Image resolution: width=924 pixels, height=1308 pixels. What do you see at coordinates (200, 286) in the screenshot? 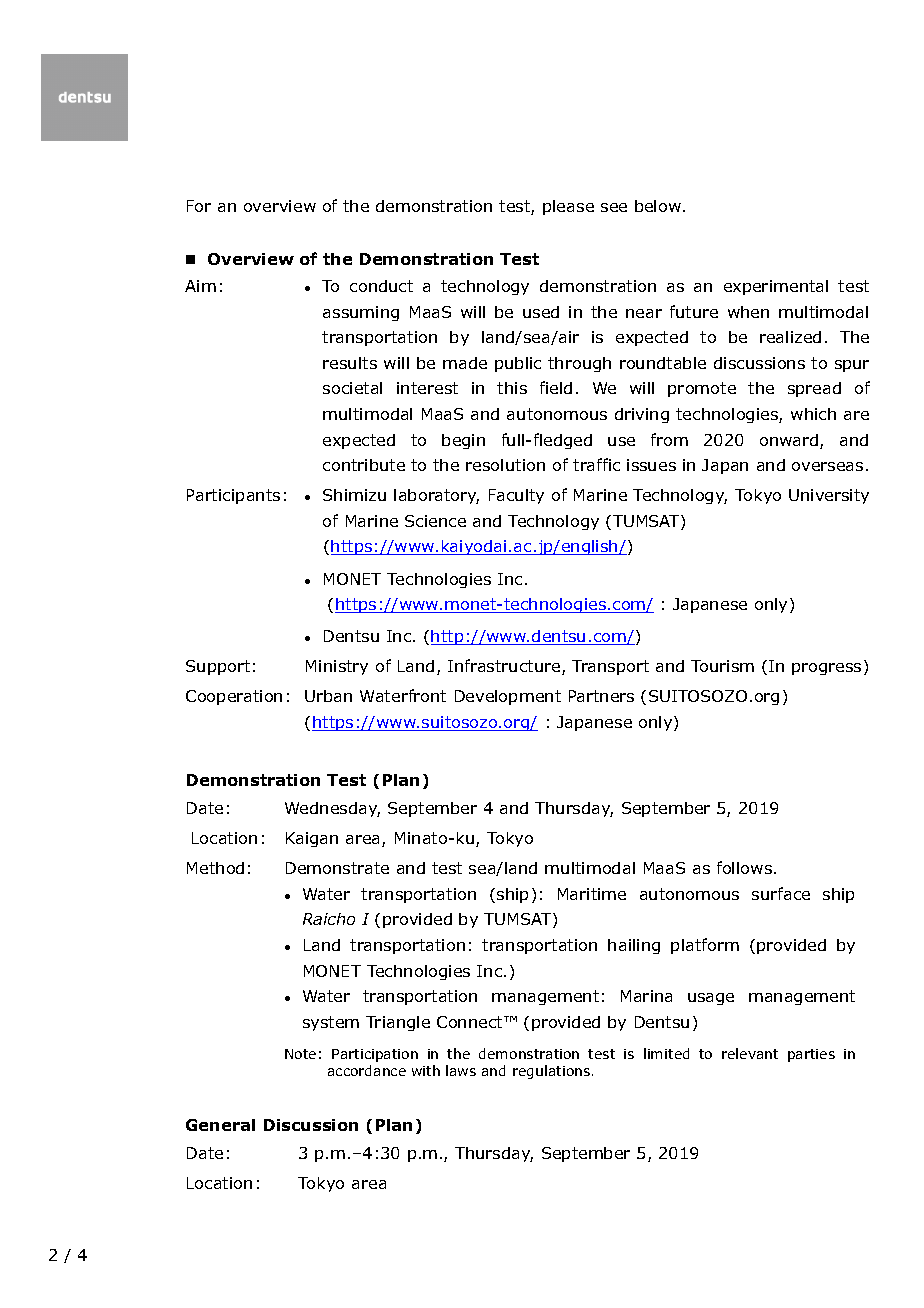
I see `Aim` at bounding box center [200, 286].
